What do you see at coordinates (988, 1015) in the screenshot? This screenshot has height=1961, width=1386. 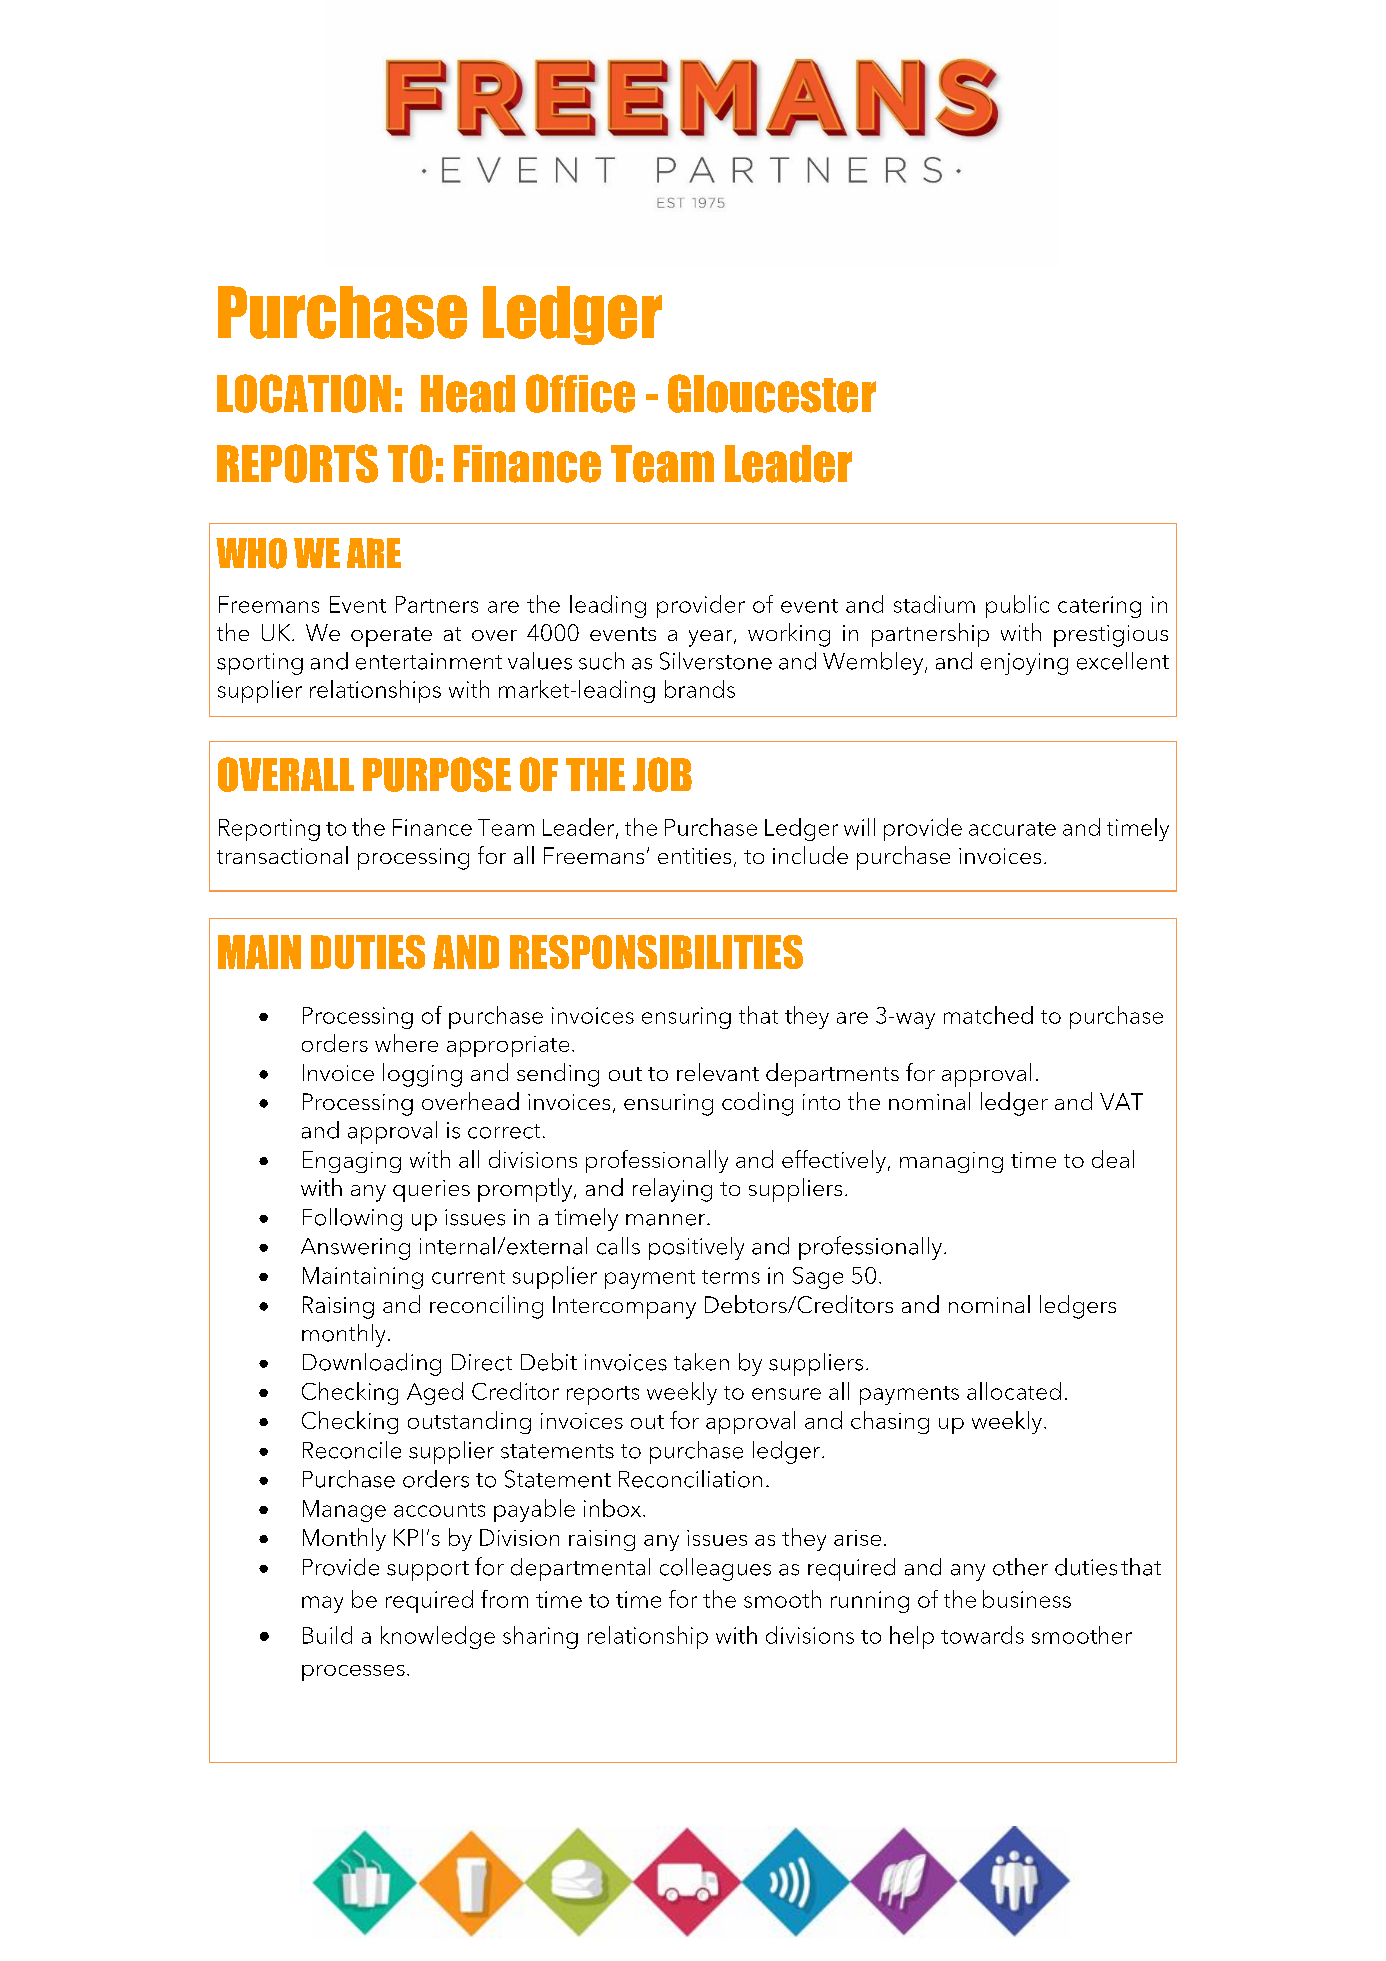 I see `matched` at bounding box center [988, 1015].
